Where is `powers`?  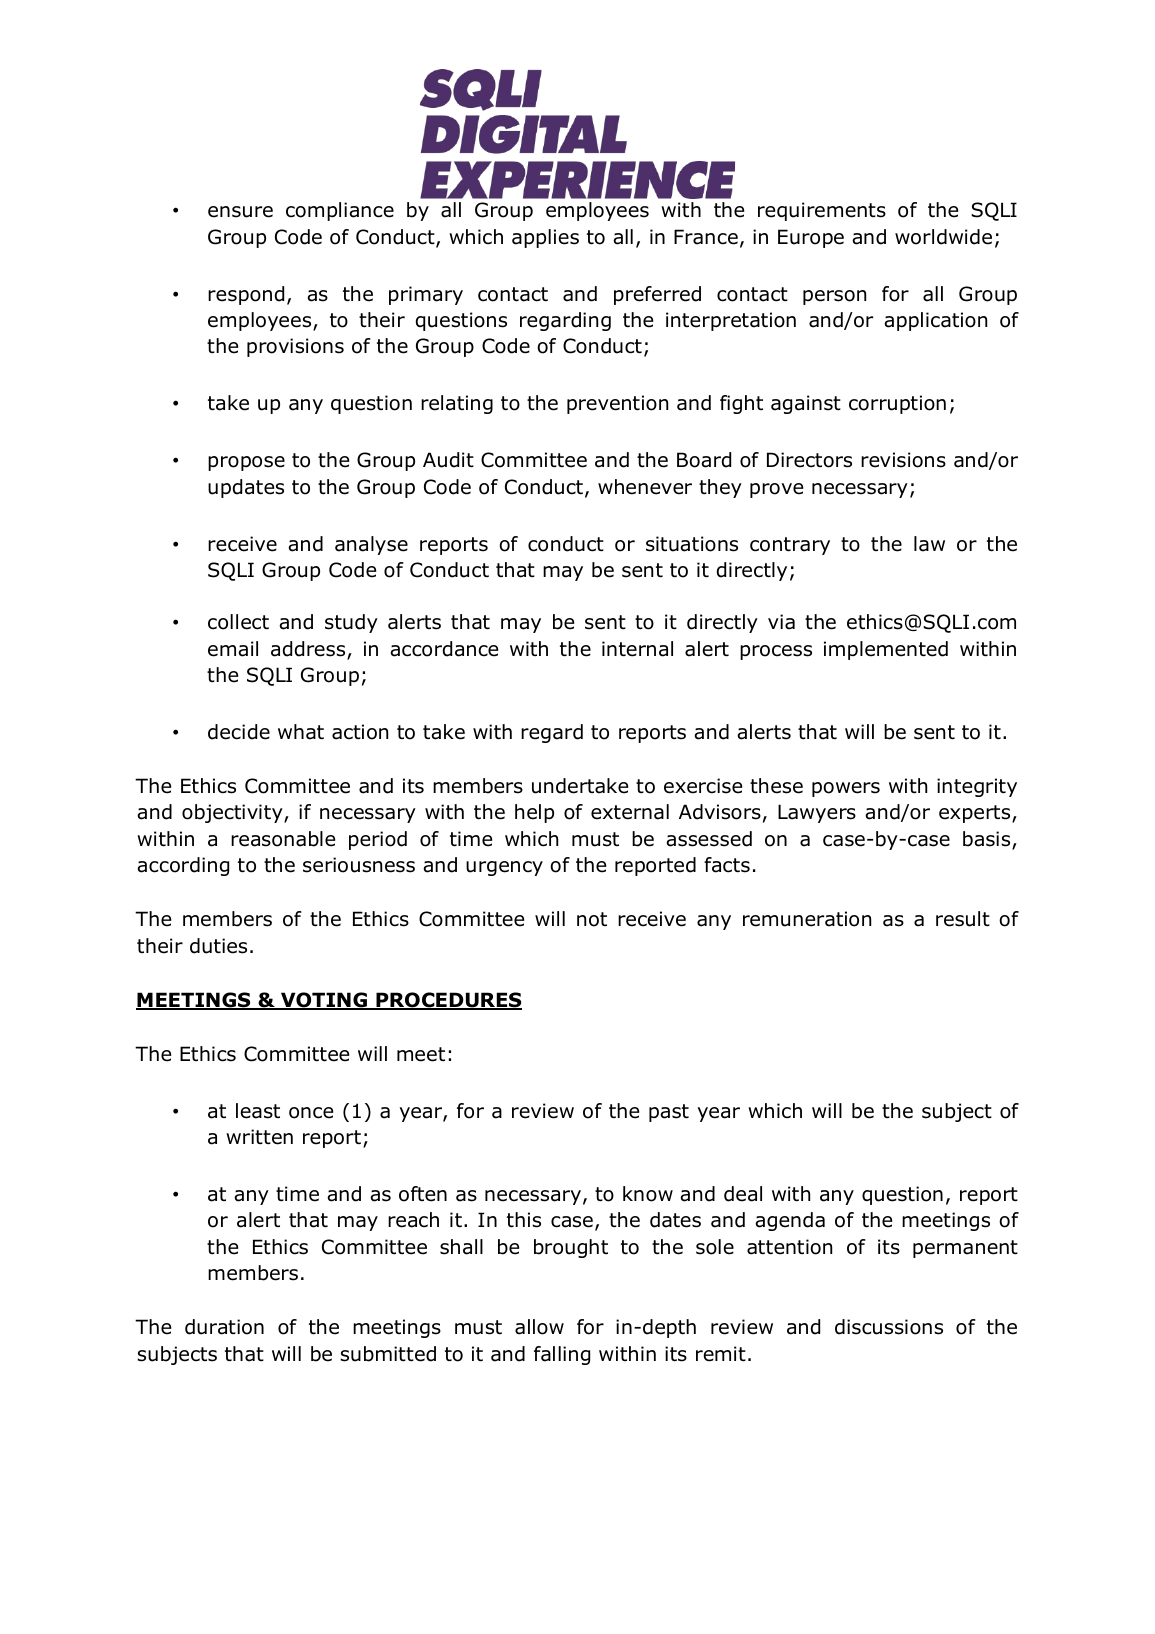
powers is located at coordinates (846, 789).
